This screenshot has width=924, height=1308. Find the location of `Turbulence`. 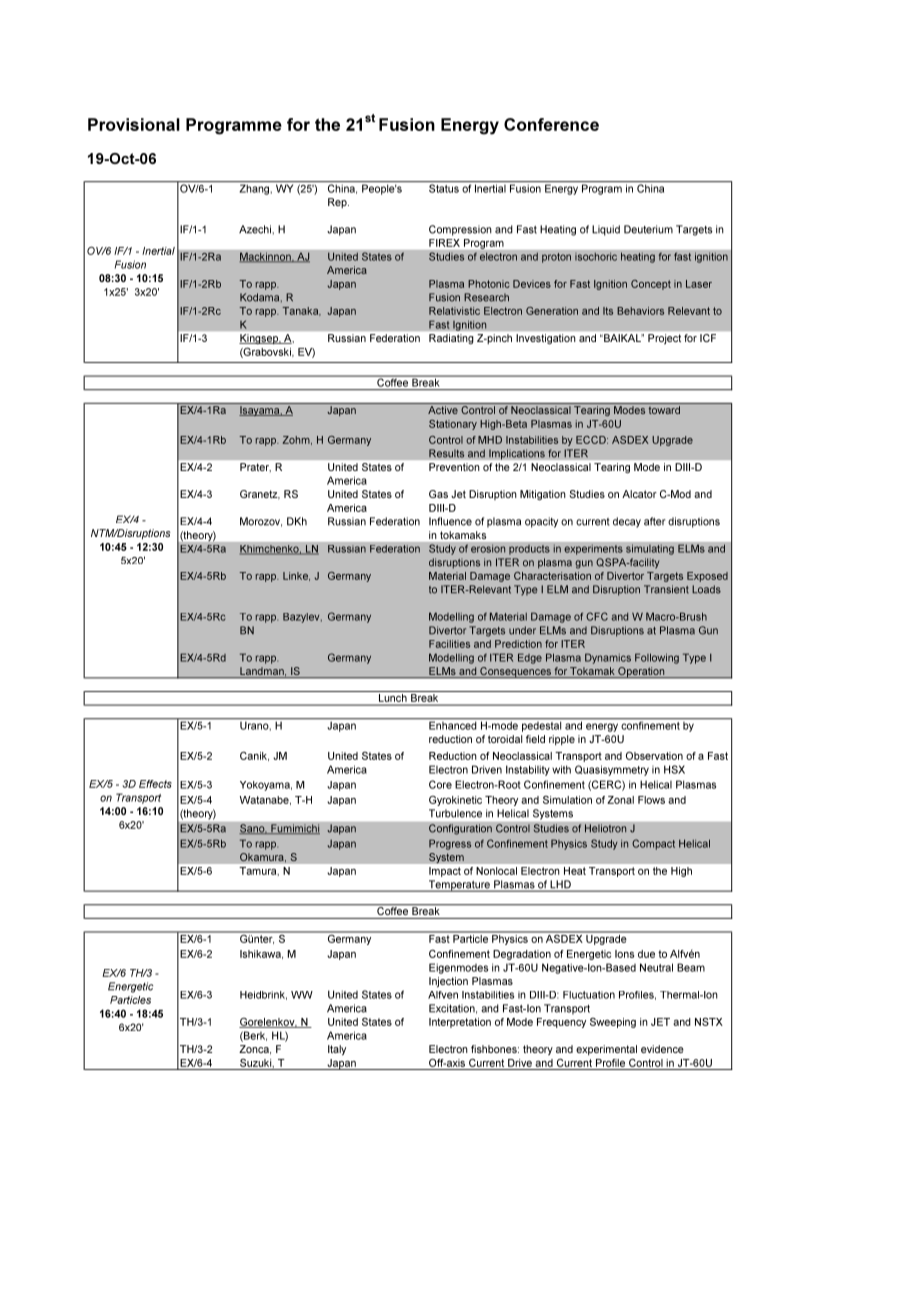

Turbulence is located at coordinates (455, 813).
